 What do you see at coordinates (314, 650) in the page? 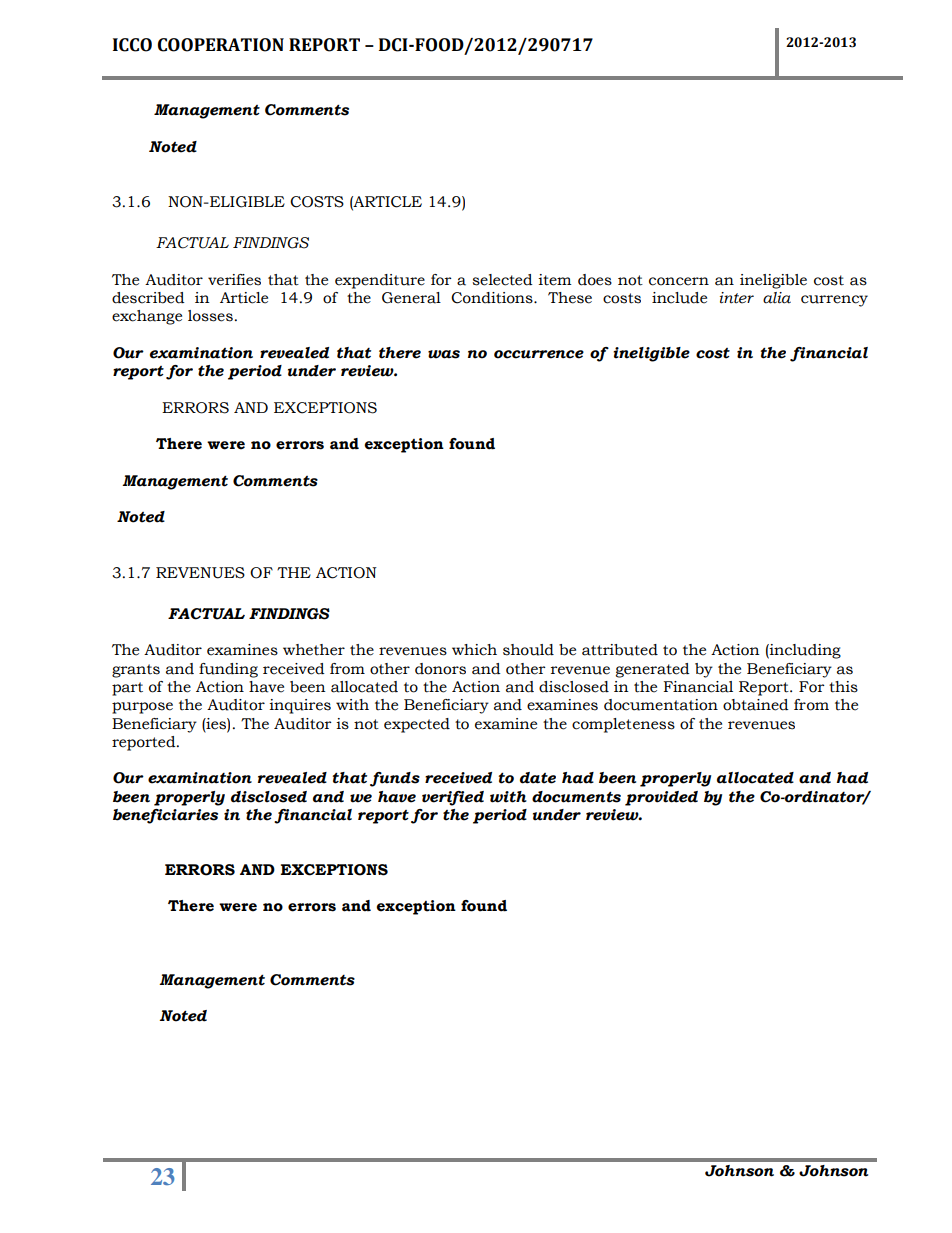
I see `whether` at bounding box center [314, 650].
